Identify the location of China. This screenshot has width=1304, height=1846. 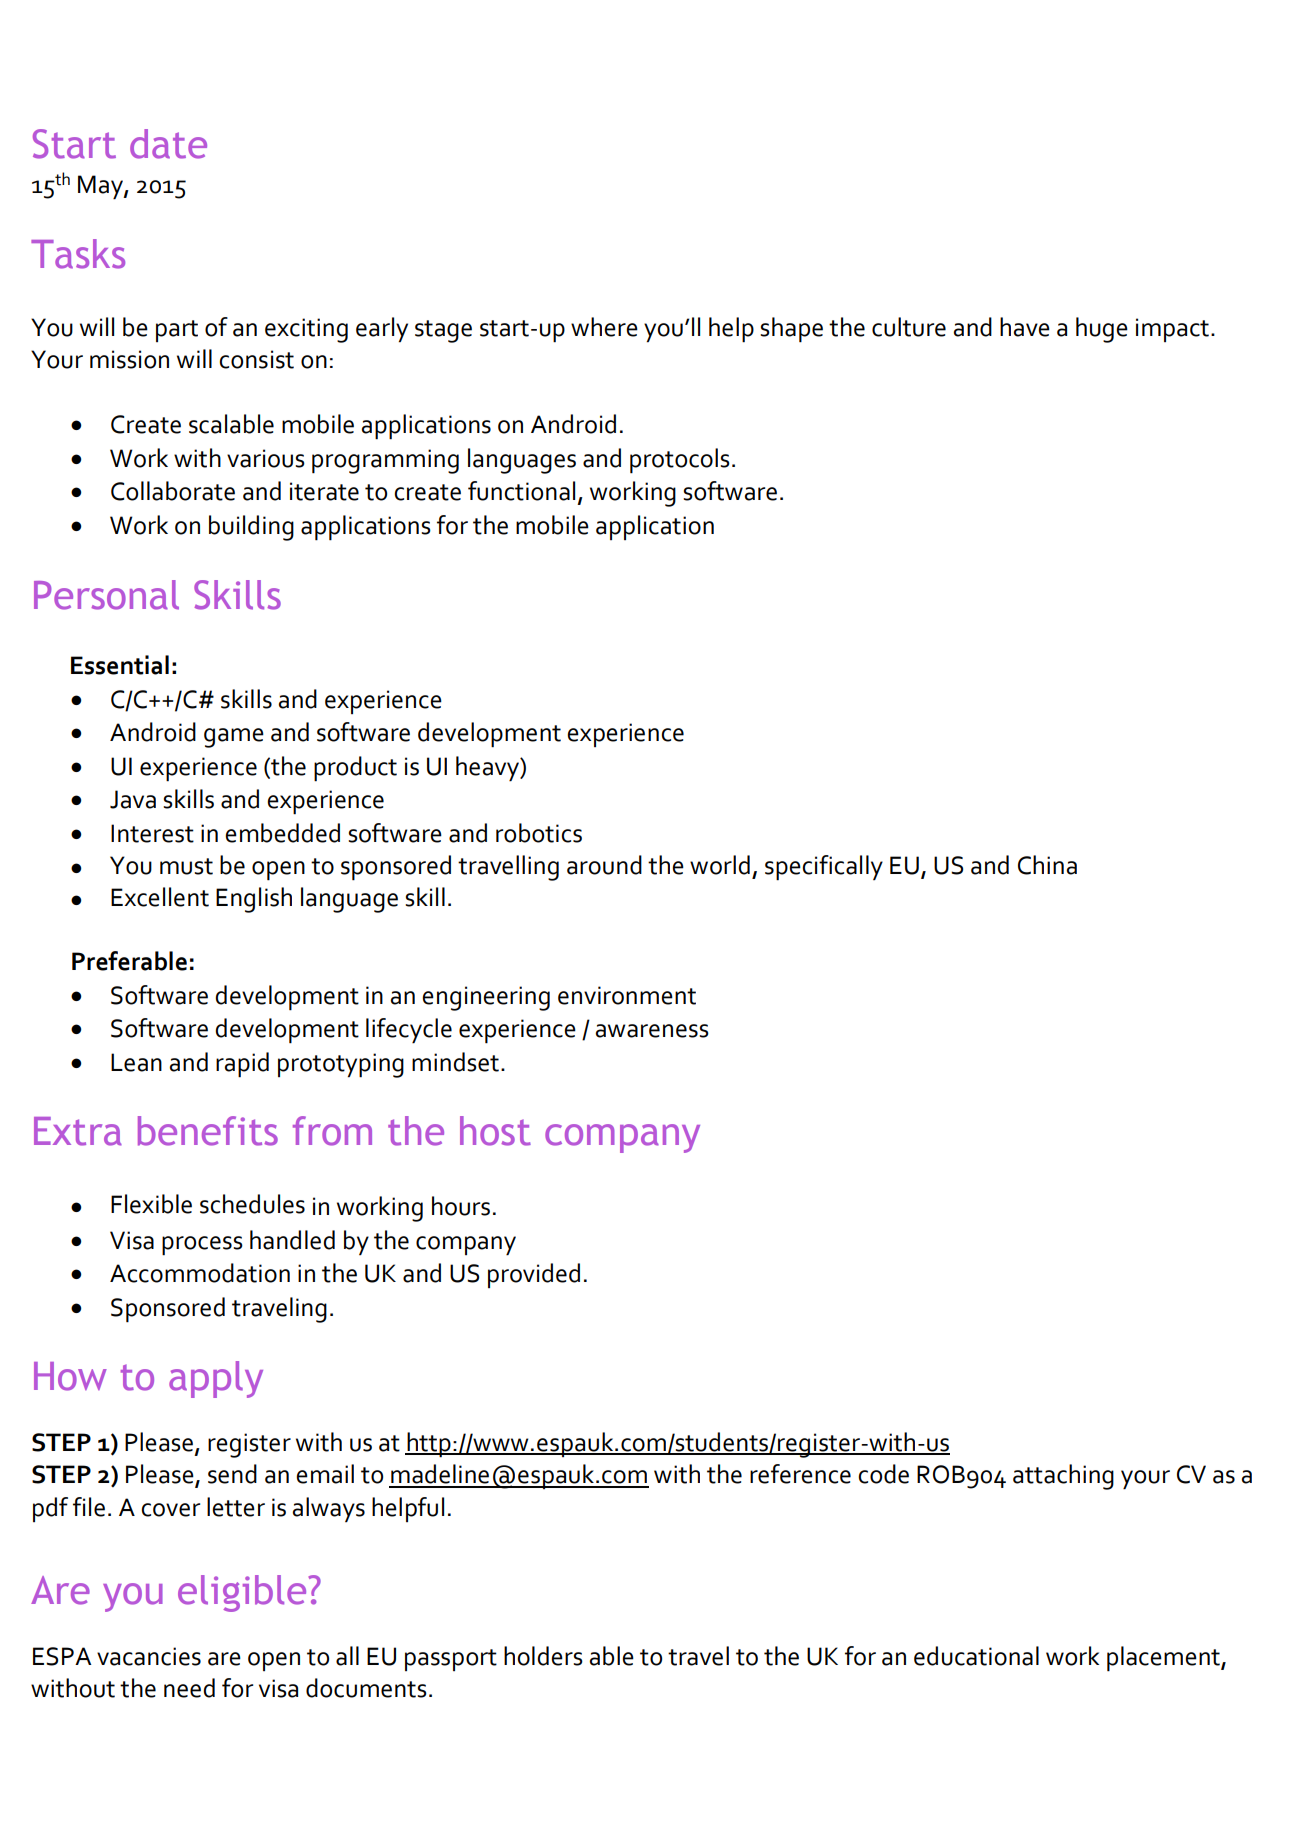
(1047, 865).
